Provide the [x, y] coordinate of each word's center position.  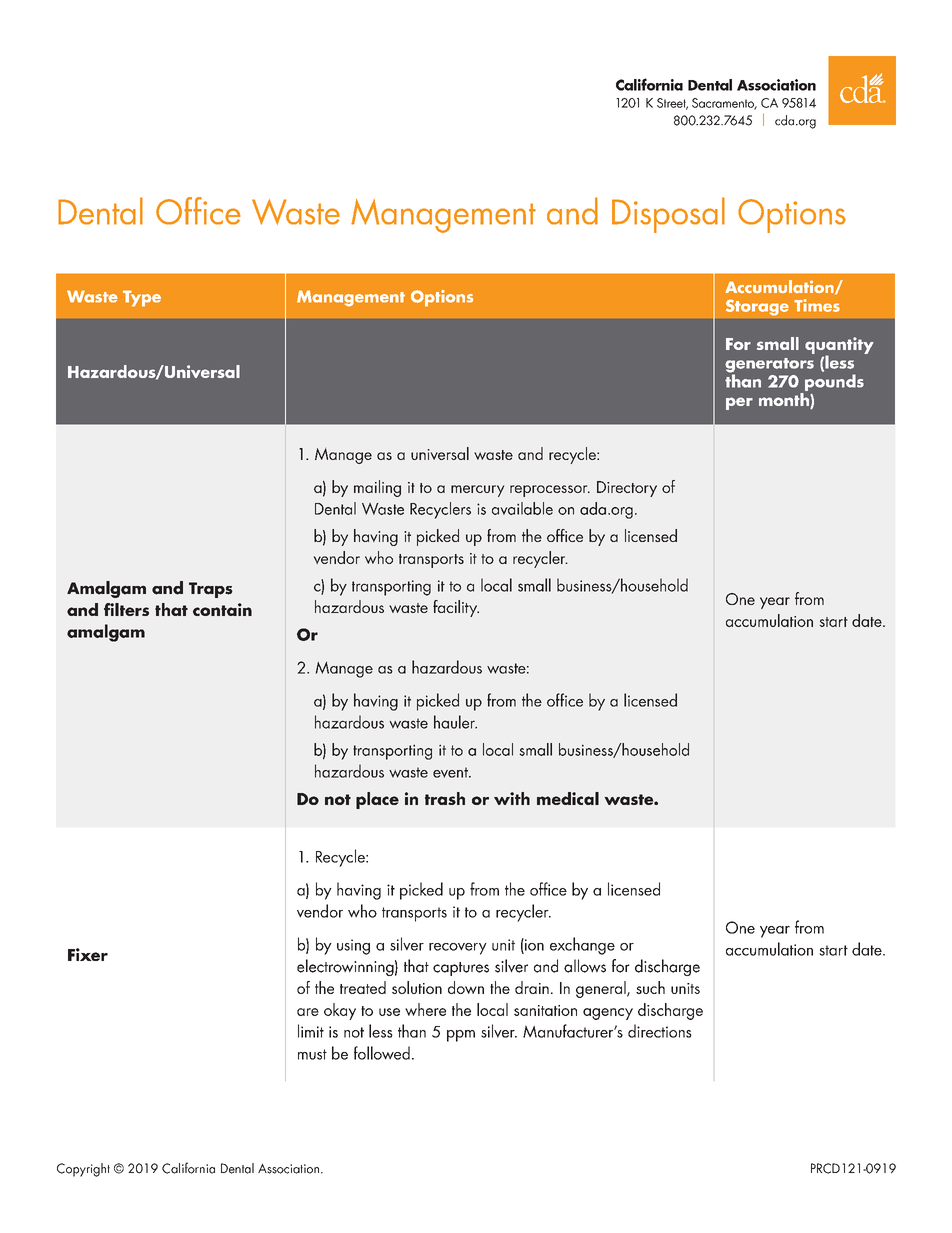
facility [456, 608]
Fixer [88, 954]
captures [461, 969]
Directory [627, 489]
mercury [478, 491]
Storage [757, 307]
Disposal [668, 215]
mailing [377, 488]
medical [568, 798]
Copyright [83, 1170]
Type [142, 298]
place [377, 800]
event [451, 772]
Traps [211, 590]
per [739, 403]
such [650, 987]
